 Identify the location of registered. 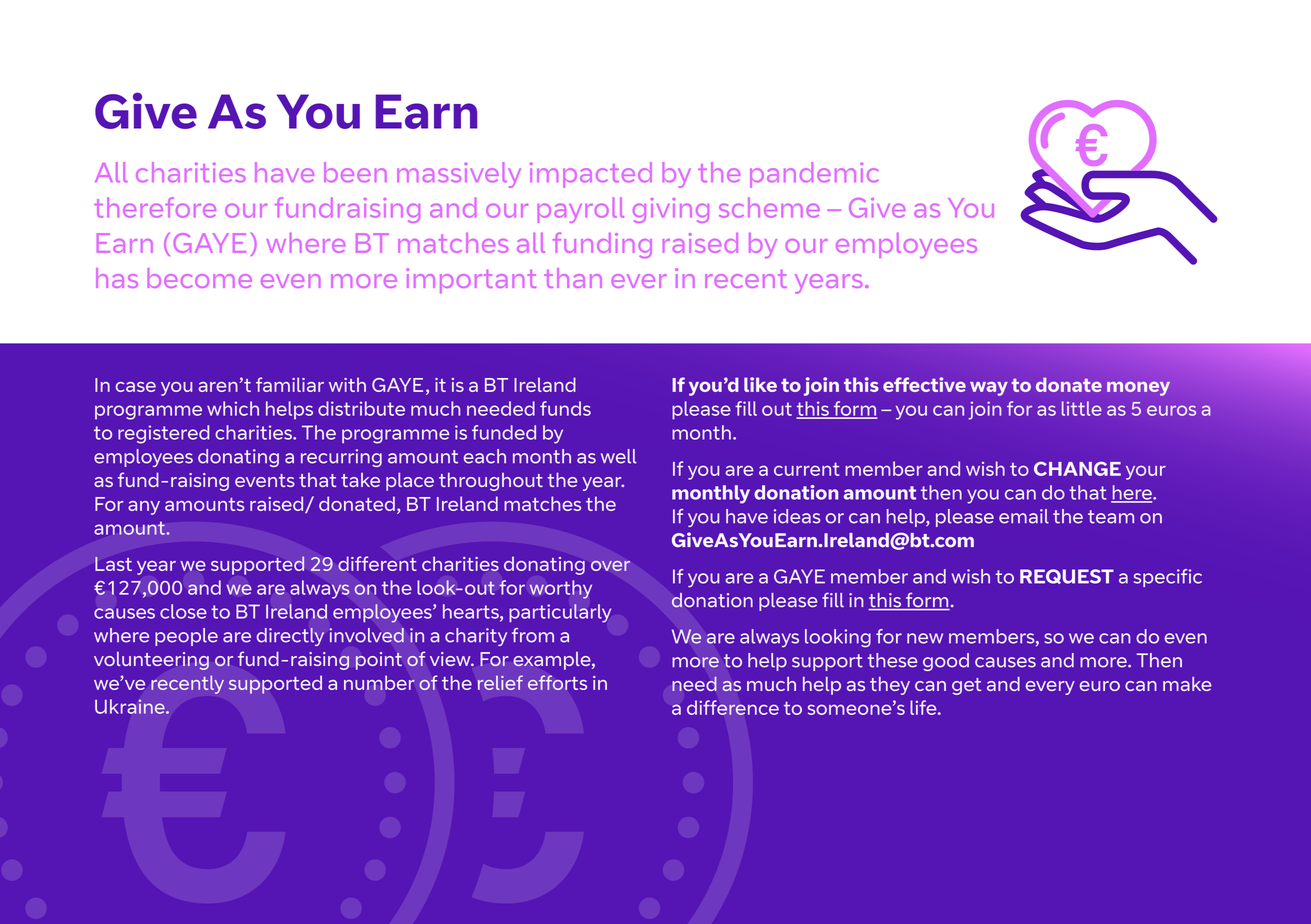
(163, 434).
